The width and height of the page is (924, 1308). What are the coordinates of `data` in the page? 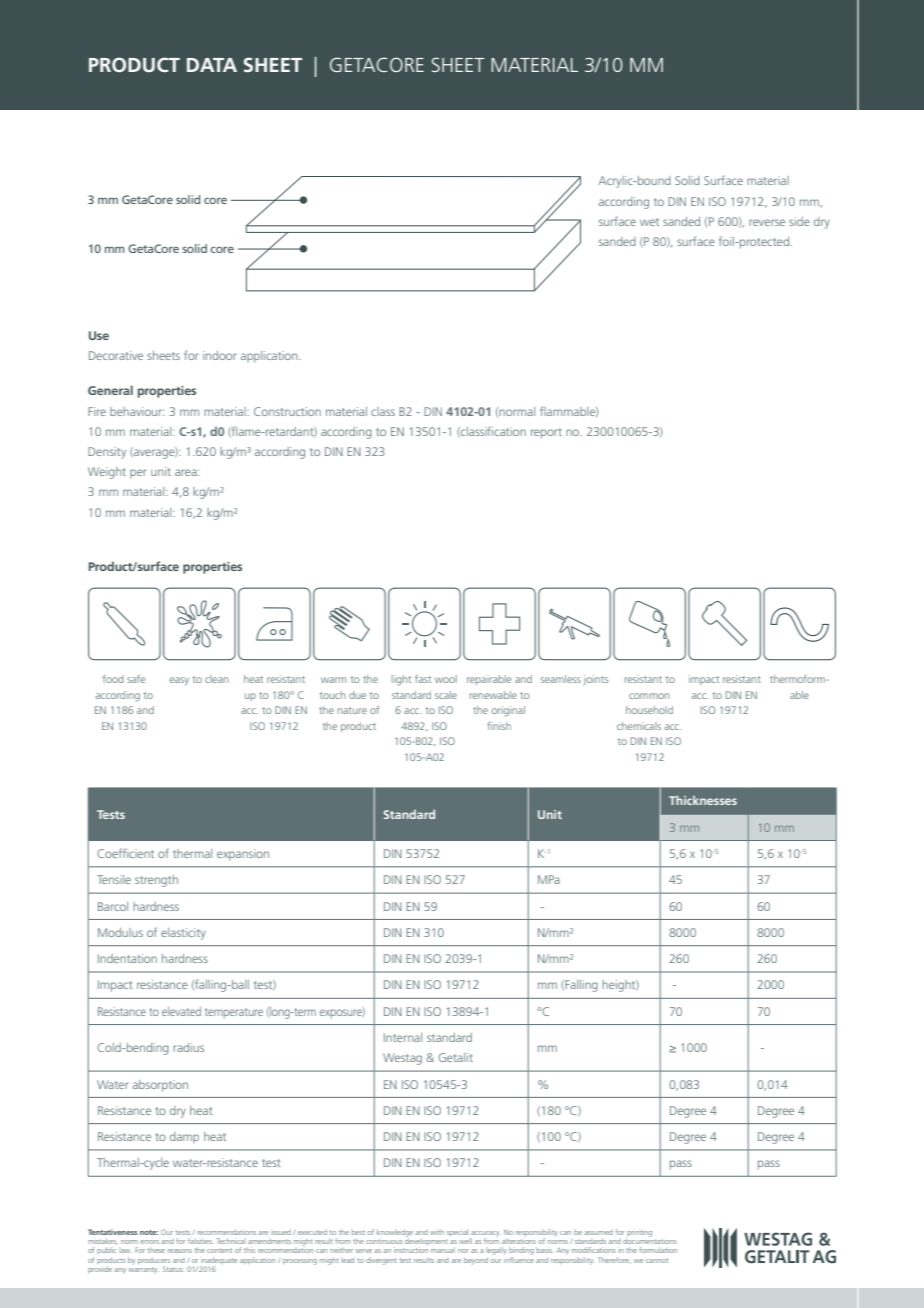 It's located at (212, 65).
